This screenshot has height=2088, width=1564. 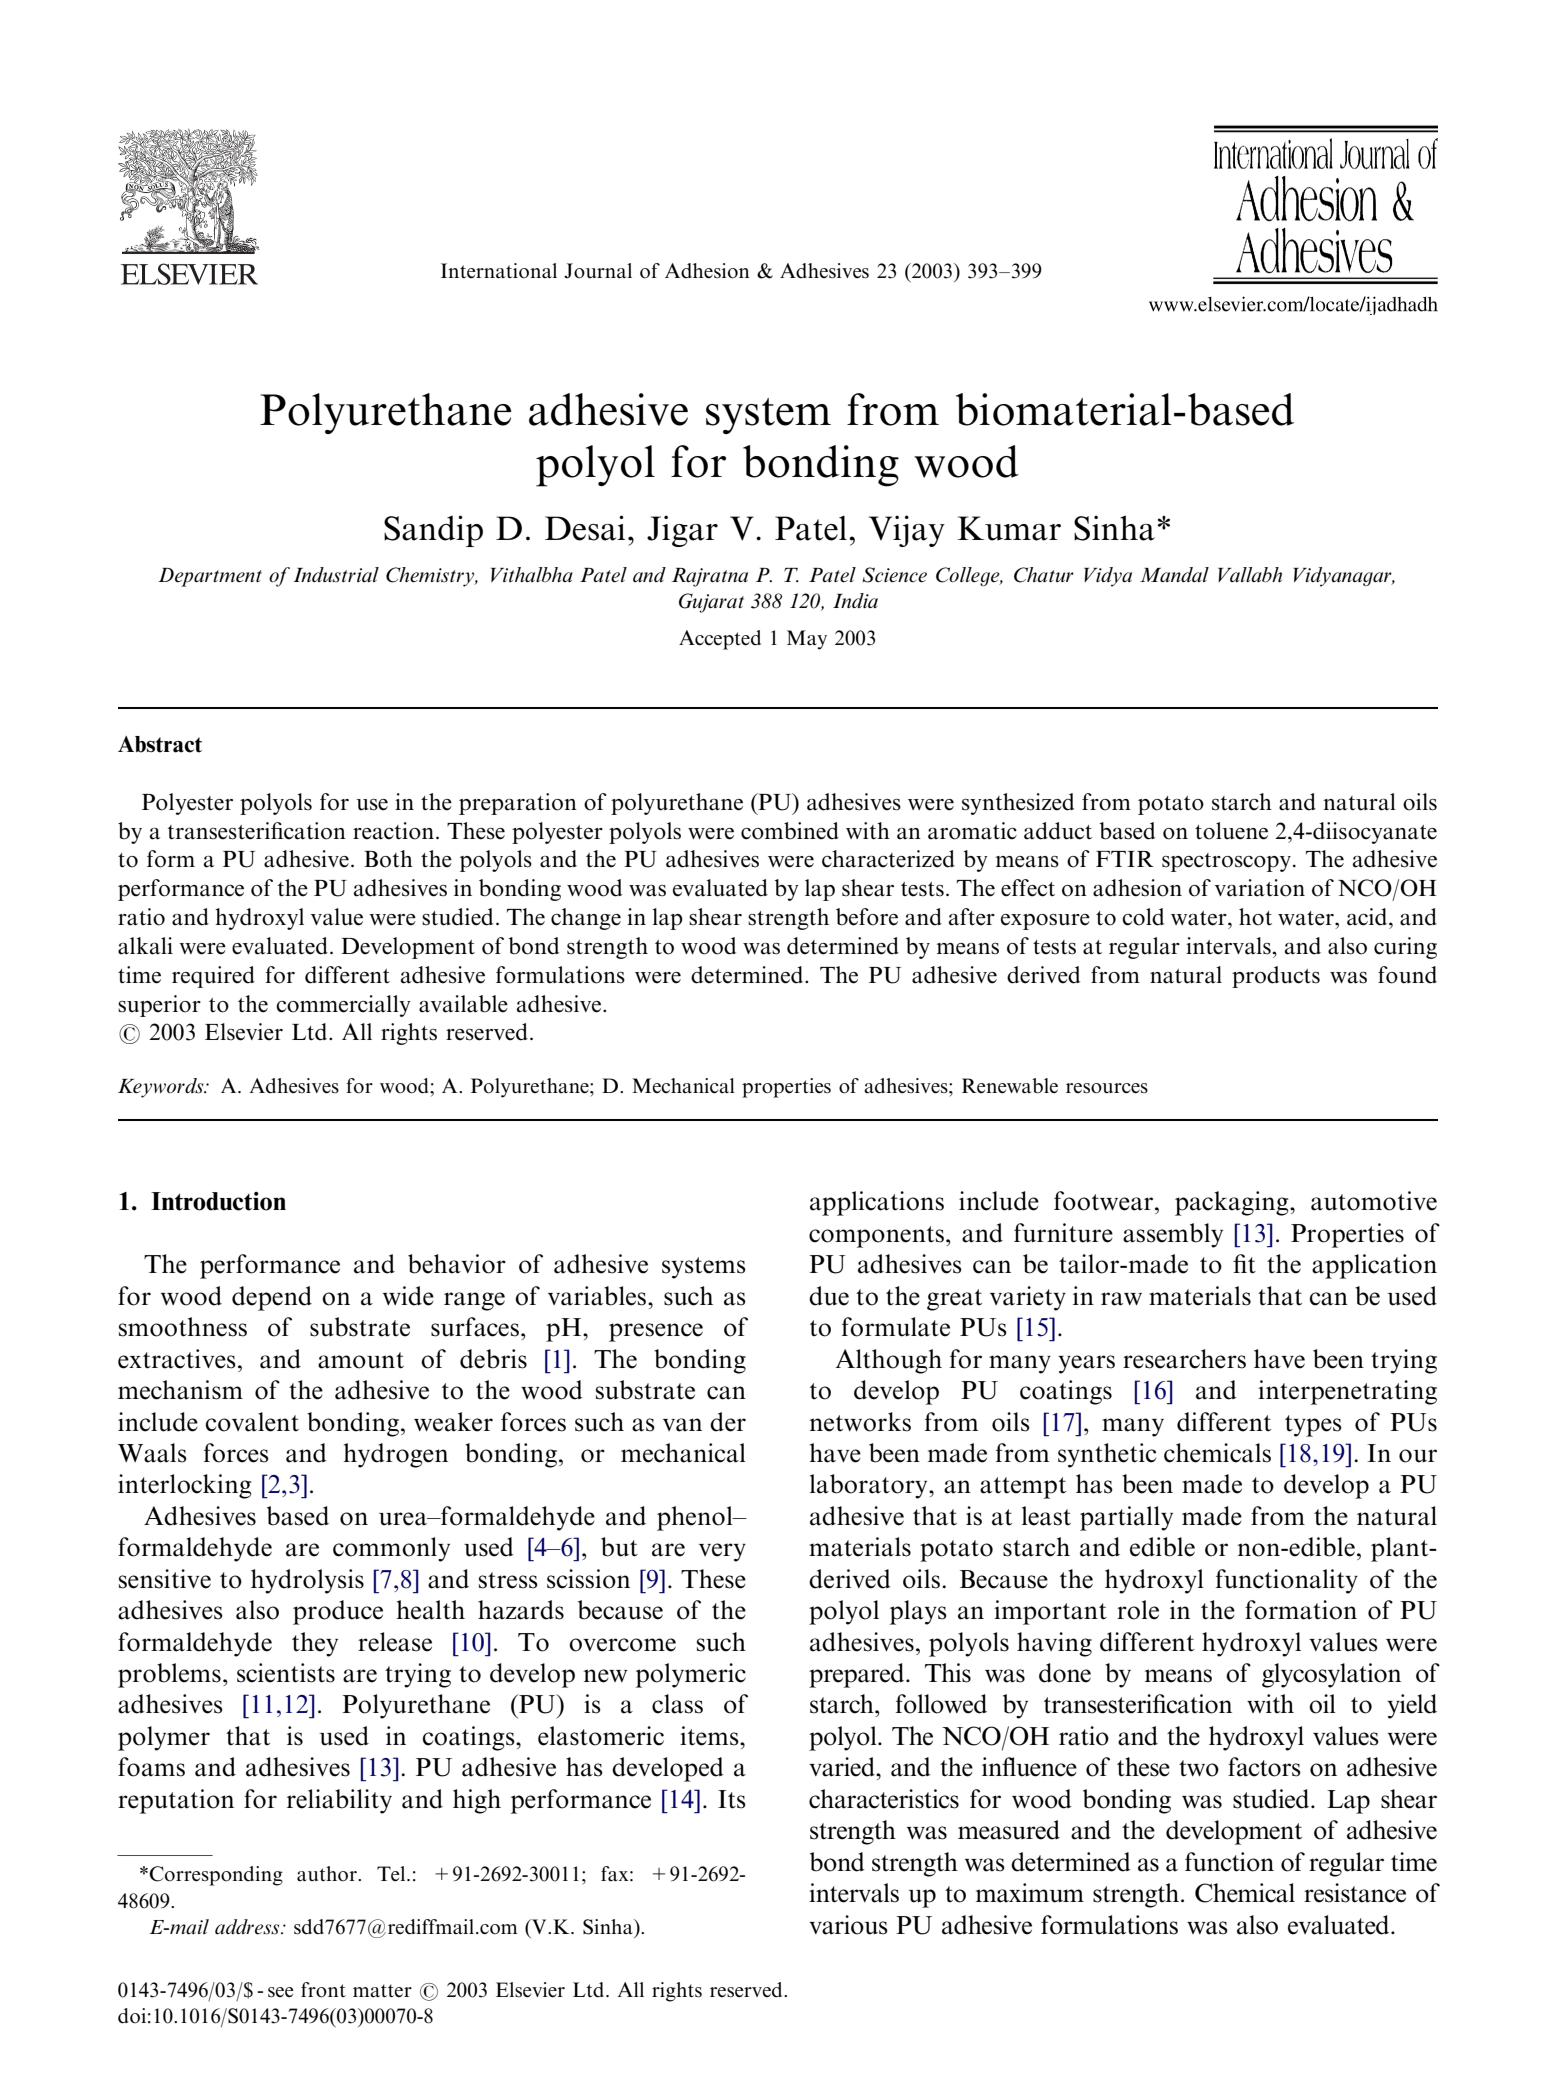 I want to click on International, so click(x=499, y=271).
